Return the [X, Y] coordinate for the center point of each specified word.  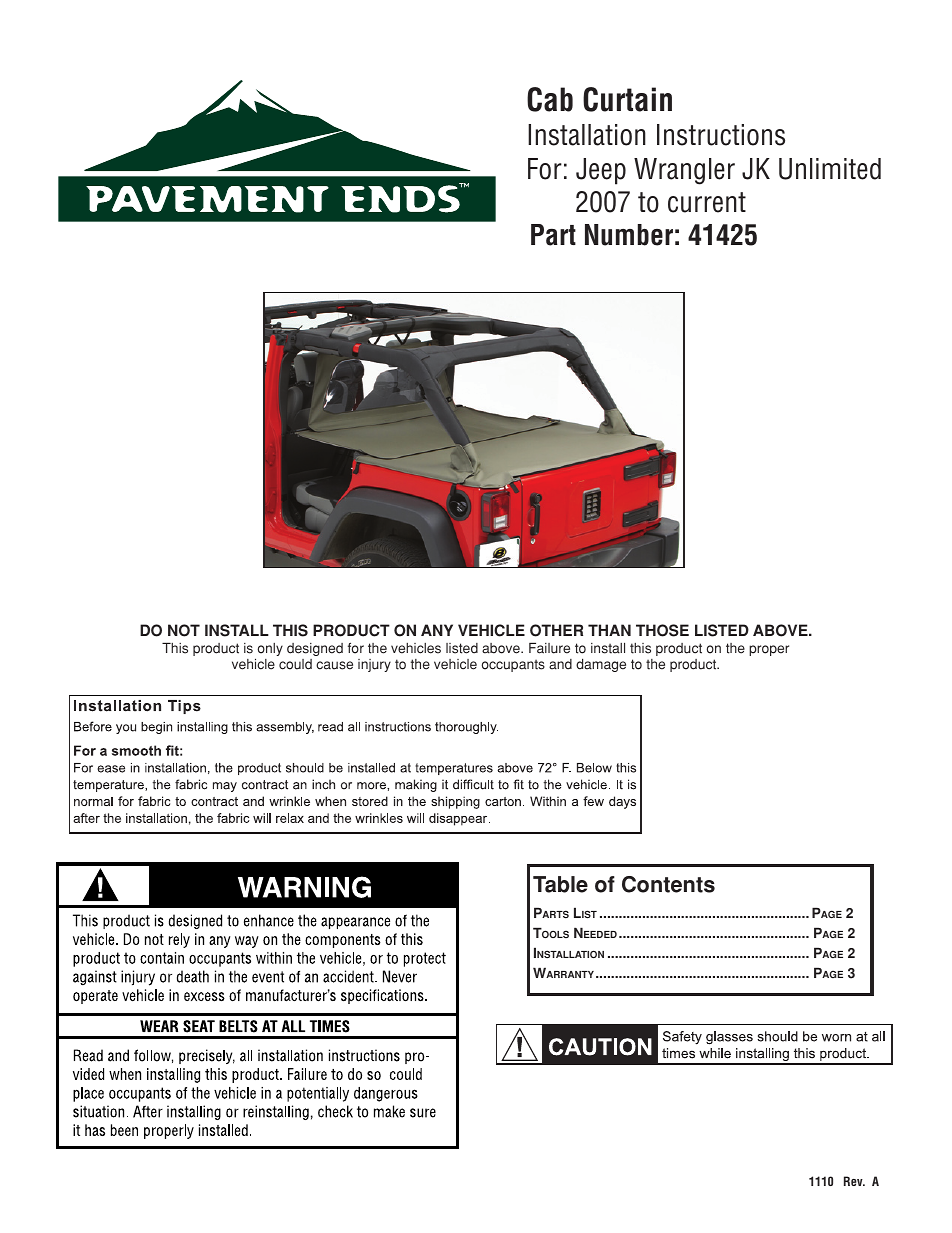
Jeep [601, 171]
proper [769, 650]
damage [601, 665]
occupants [513, 665]
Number [629, 235]
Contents [668, 884]
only [270, 649]
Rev [854, 1181]
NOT [184, 630]
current [707, 202]
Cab [550, 99]
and [560, 664]
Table [560, 884]
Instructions [721, 135]
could [295, 664]
